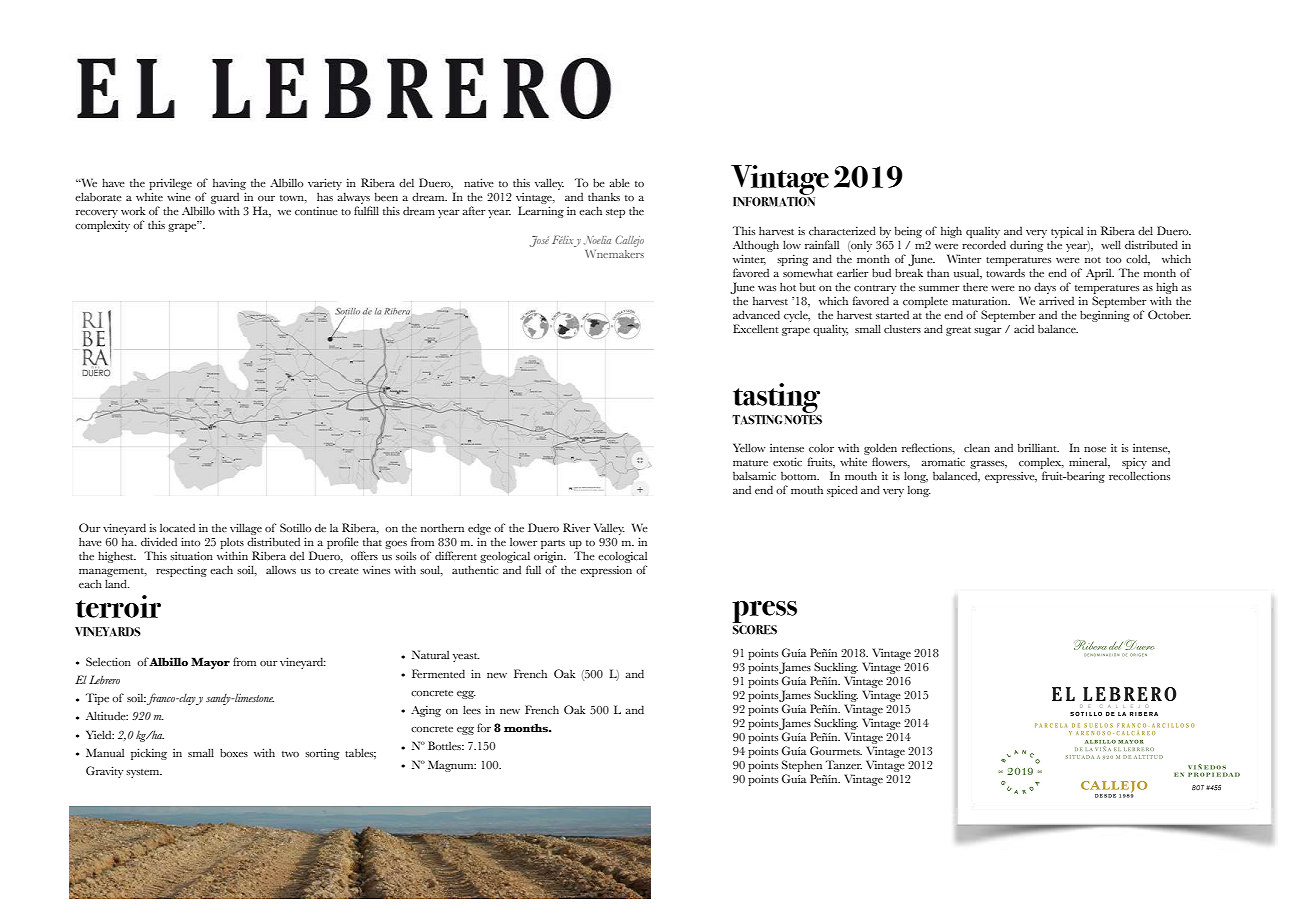  I want to click on ecological, so click(622, 557).
